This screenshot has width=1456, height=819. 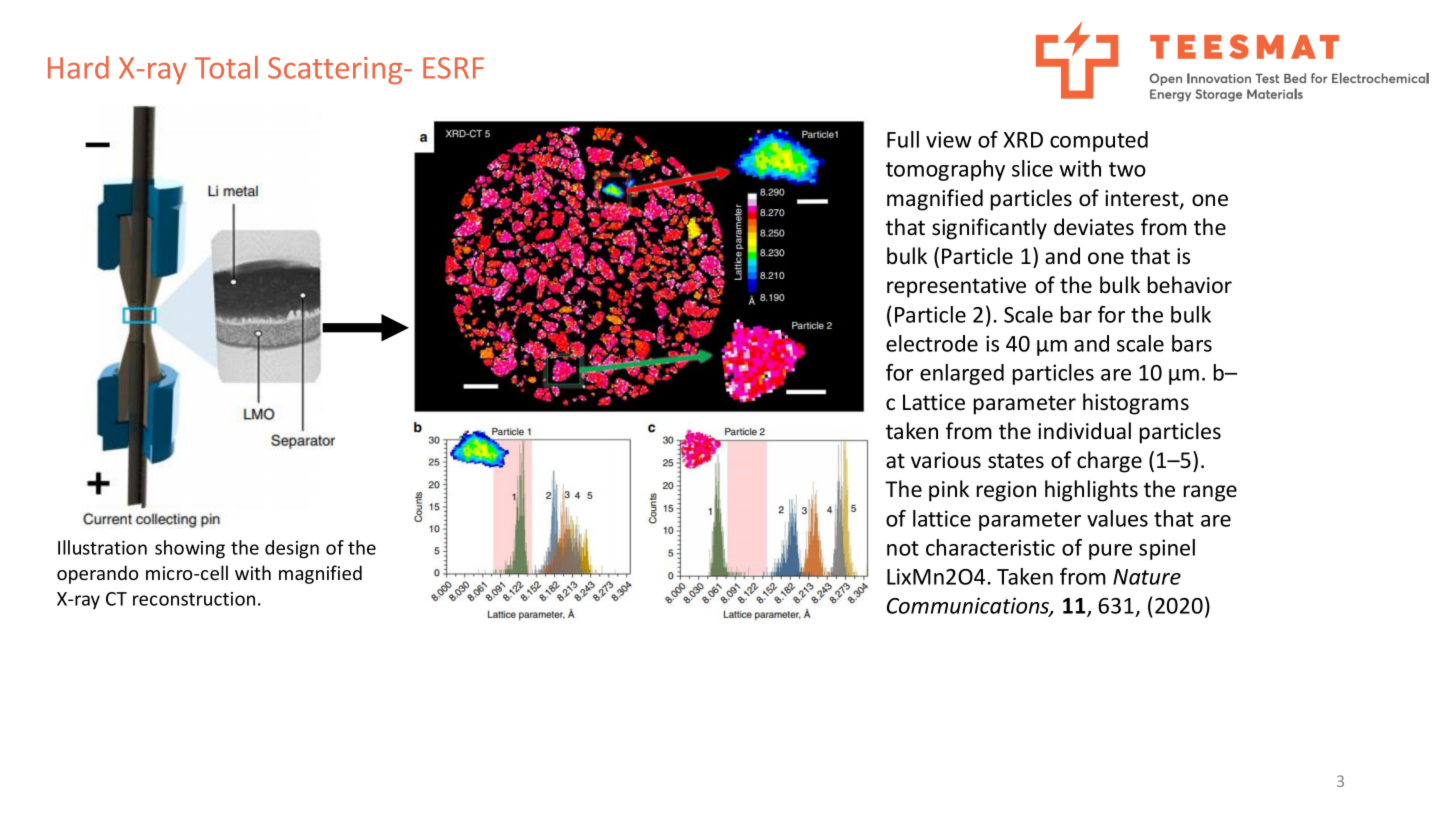 What do you see at coordinates (102, 547) in the screenshot?
I see `Illustration` at bounding box center [102, 547].
